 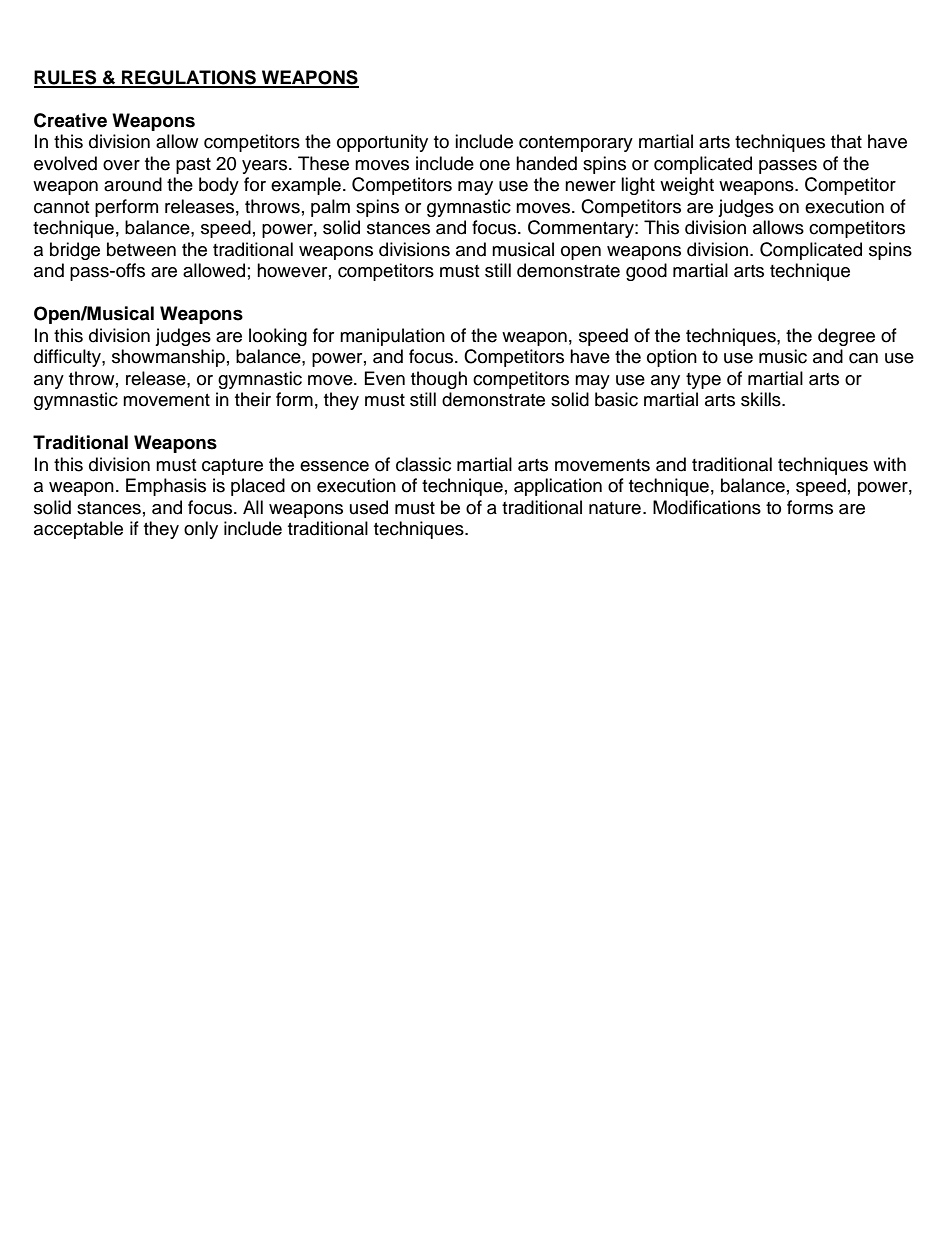 I want to click on that, so click(x=846, y=141).
